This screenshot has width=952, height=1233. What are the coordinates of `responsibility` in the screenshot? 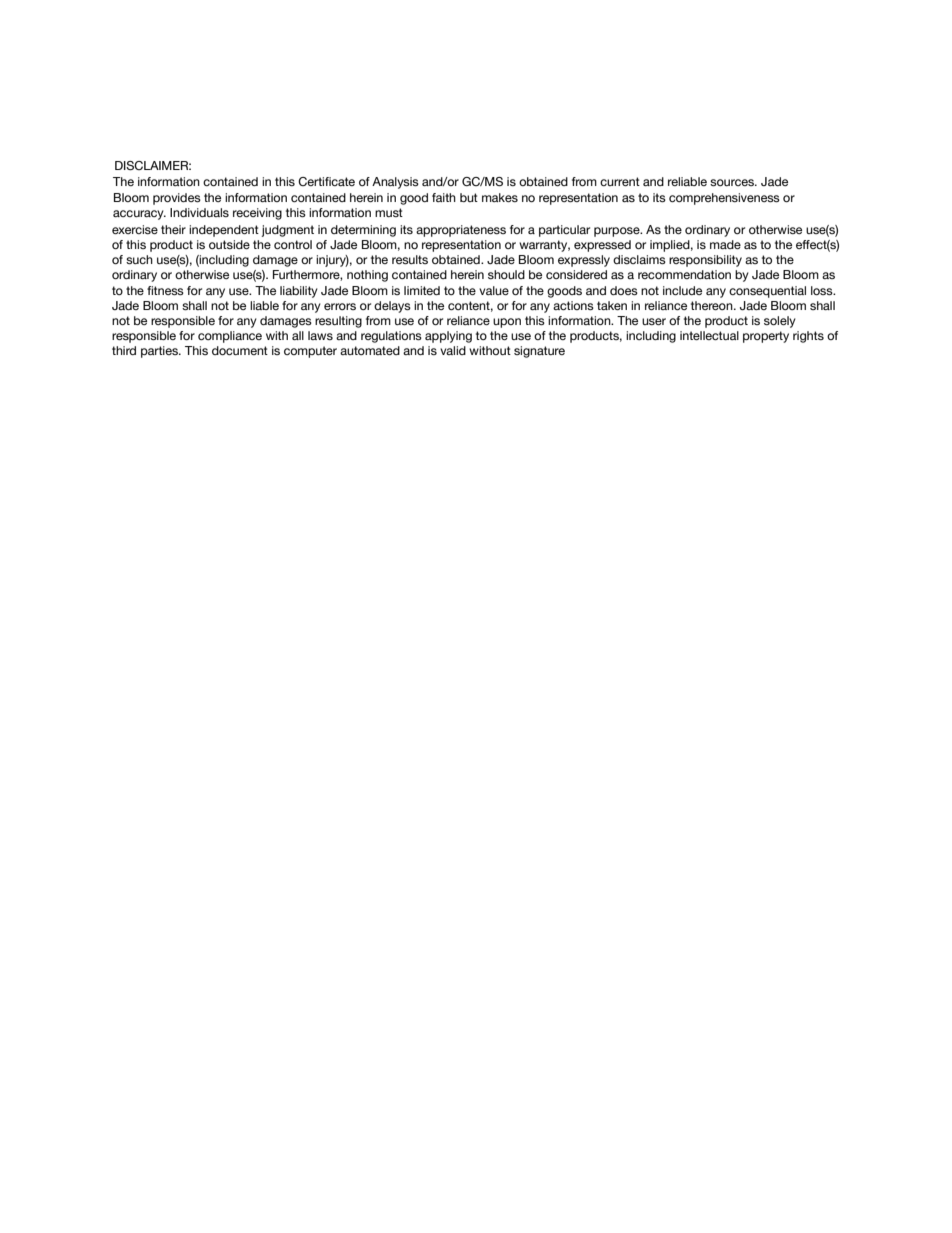 It's located at (705, 261).
